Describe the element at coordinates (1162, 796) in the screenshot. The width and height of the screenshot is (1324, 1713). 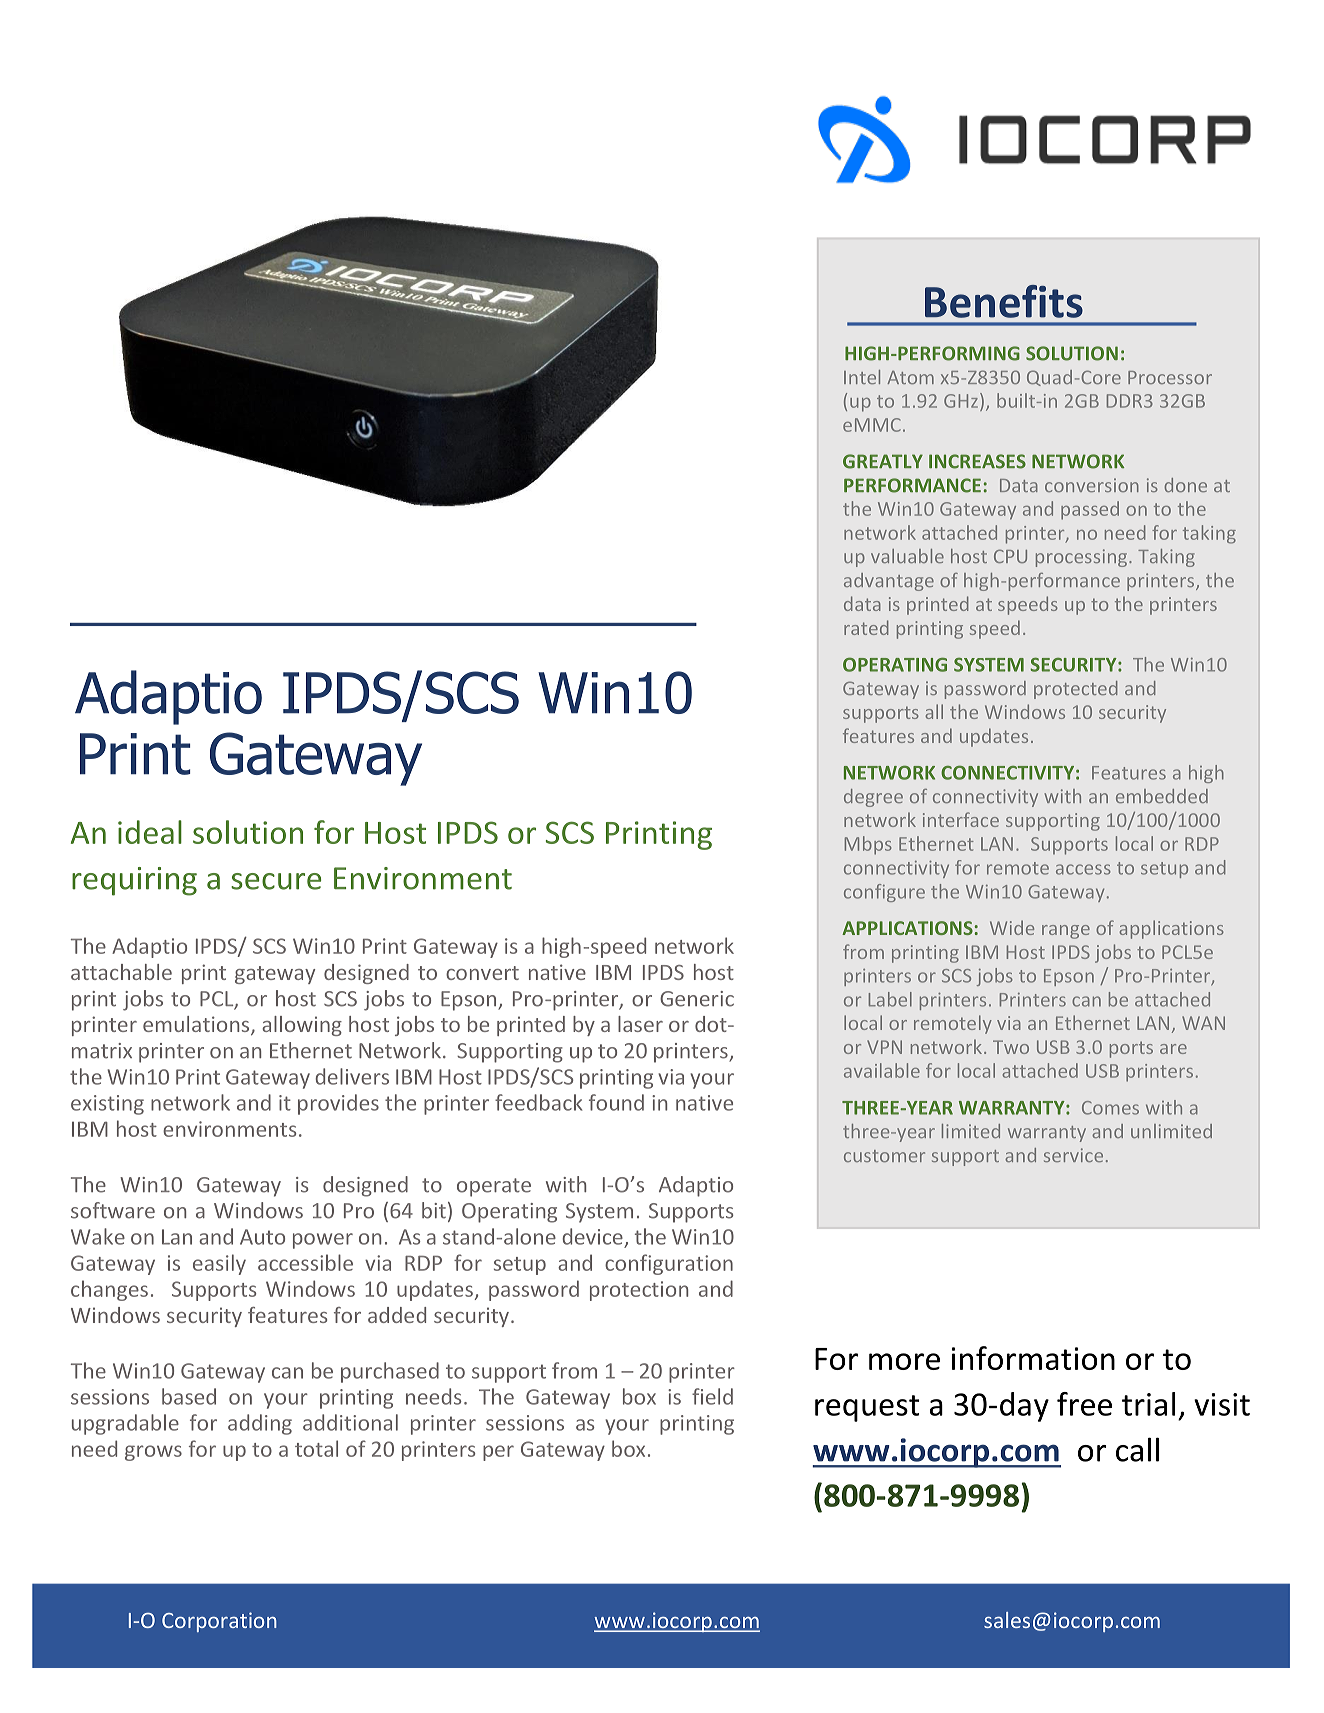
I see `embedded` at that location.
